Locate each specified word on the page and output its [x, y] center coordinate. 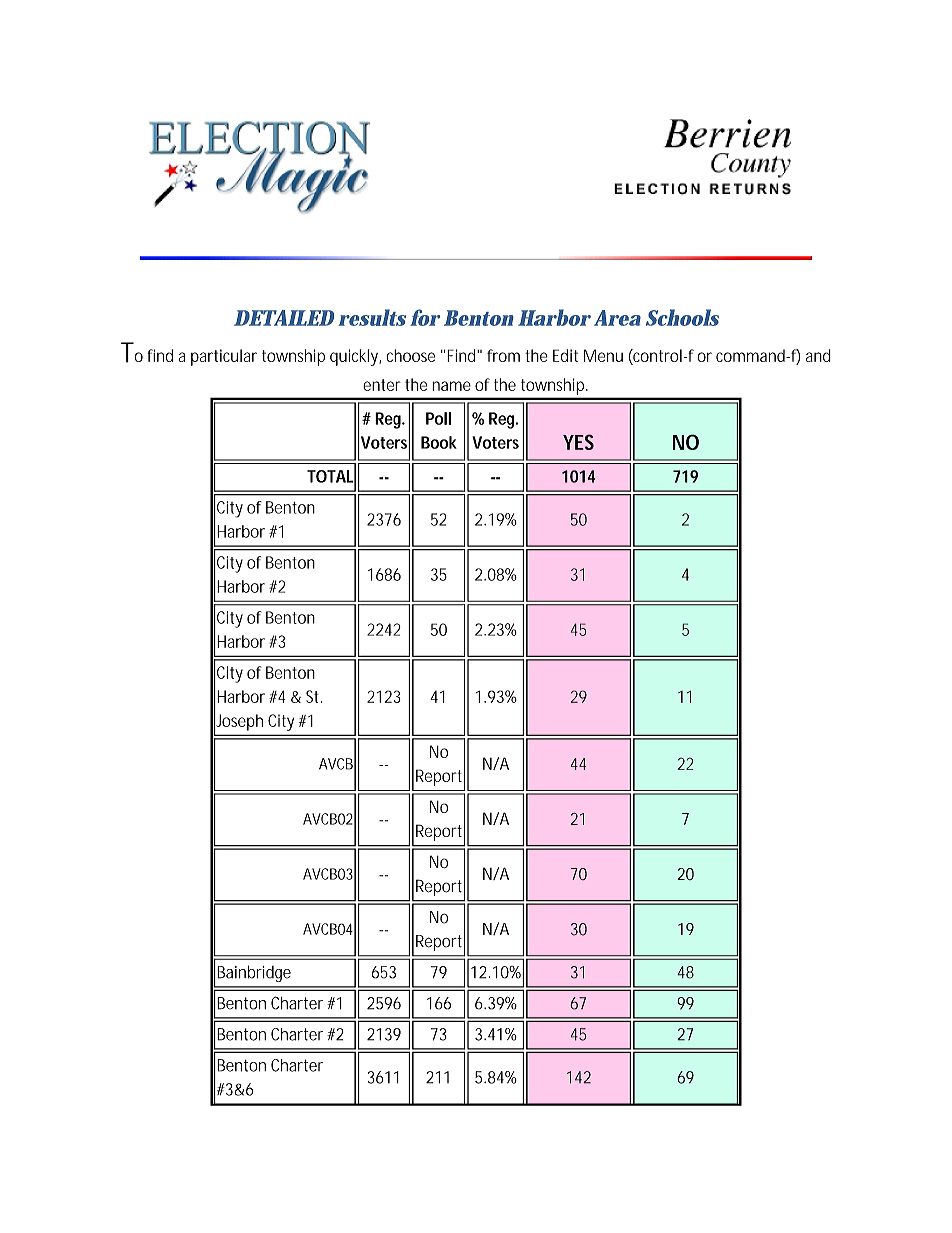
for [425, 317]
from [503, 355]
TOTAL [331, 476]
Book [439, 442]
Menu [603, 355]
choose [411, 355]
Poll [438, 418]
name [451, 386]
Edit [565, 355]
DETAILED [284, 318]
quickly [355, 357]
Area [617, 318]
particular [224, 357]
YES [578, 442]
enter [382, 385]
